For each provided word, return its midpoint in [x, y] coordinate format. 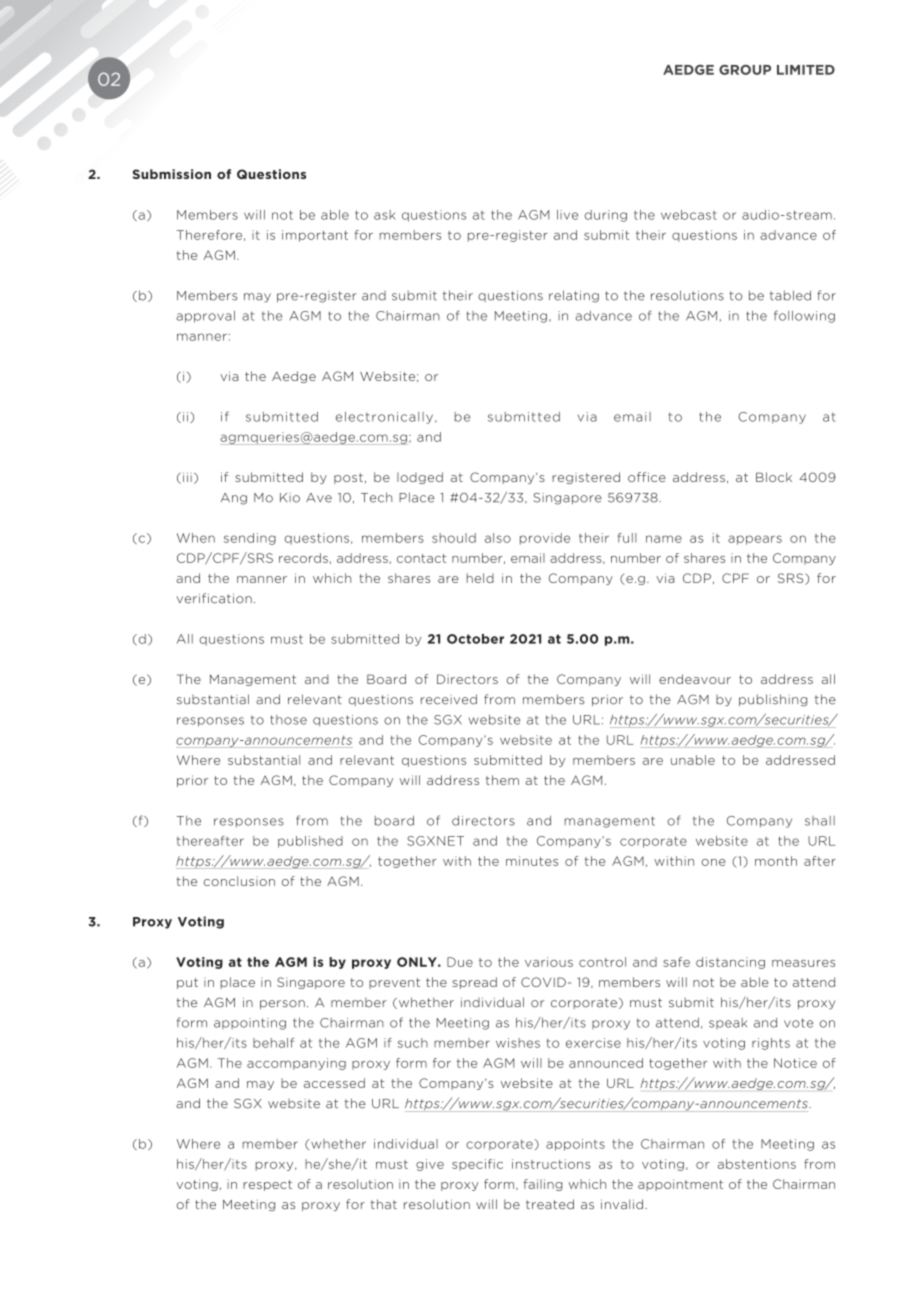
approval [205, 317]
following [804, 316]
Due [460, 962]
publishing [773, 700]
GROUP [745, 70]
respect [267, 1185]
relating [574, 296]
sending [250, 539]
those [288, 720]
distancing [730, 963]
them [502, 780]
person [282, 1004]
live [567, 215]
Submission [171, 174]
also [498, 538]
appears [755, 540]
